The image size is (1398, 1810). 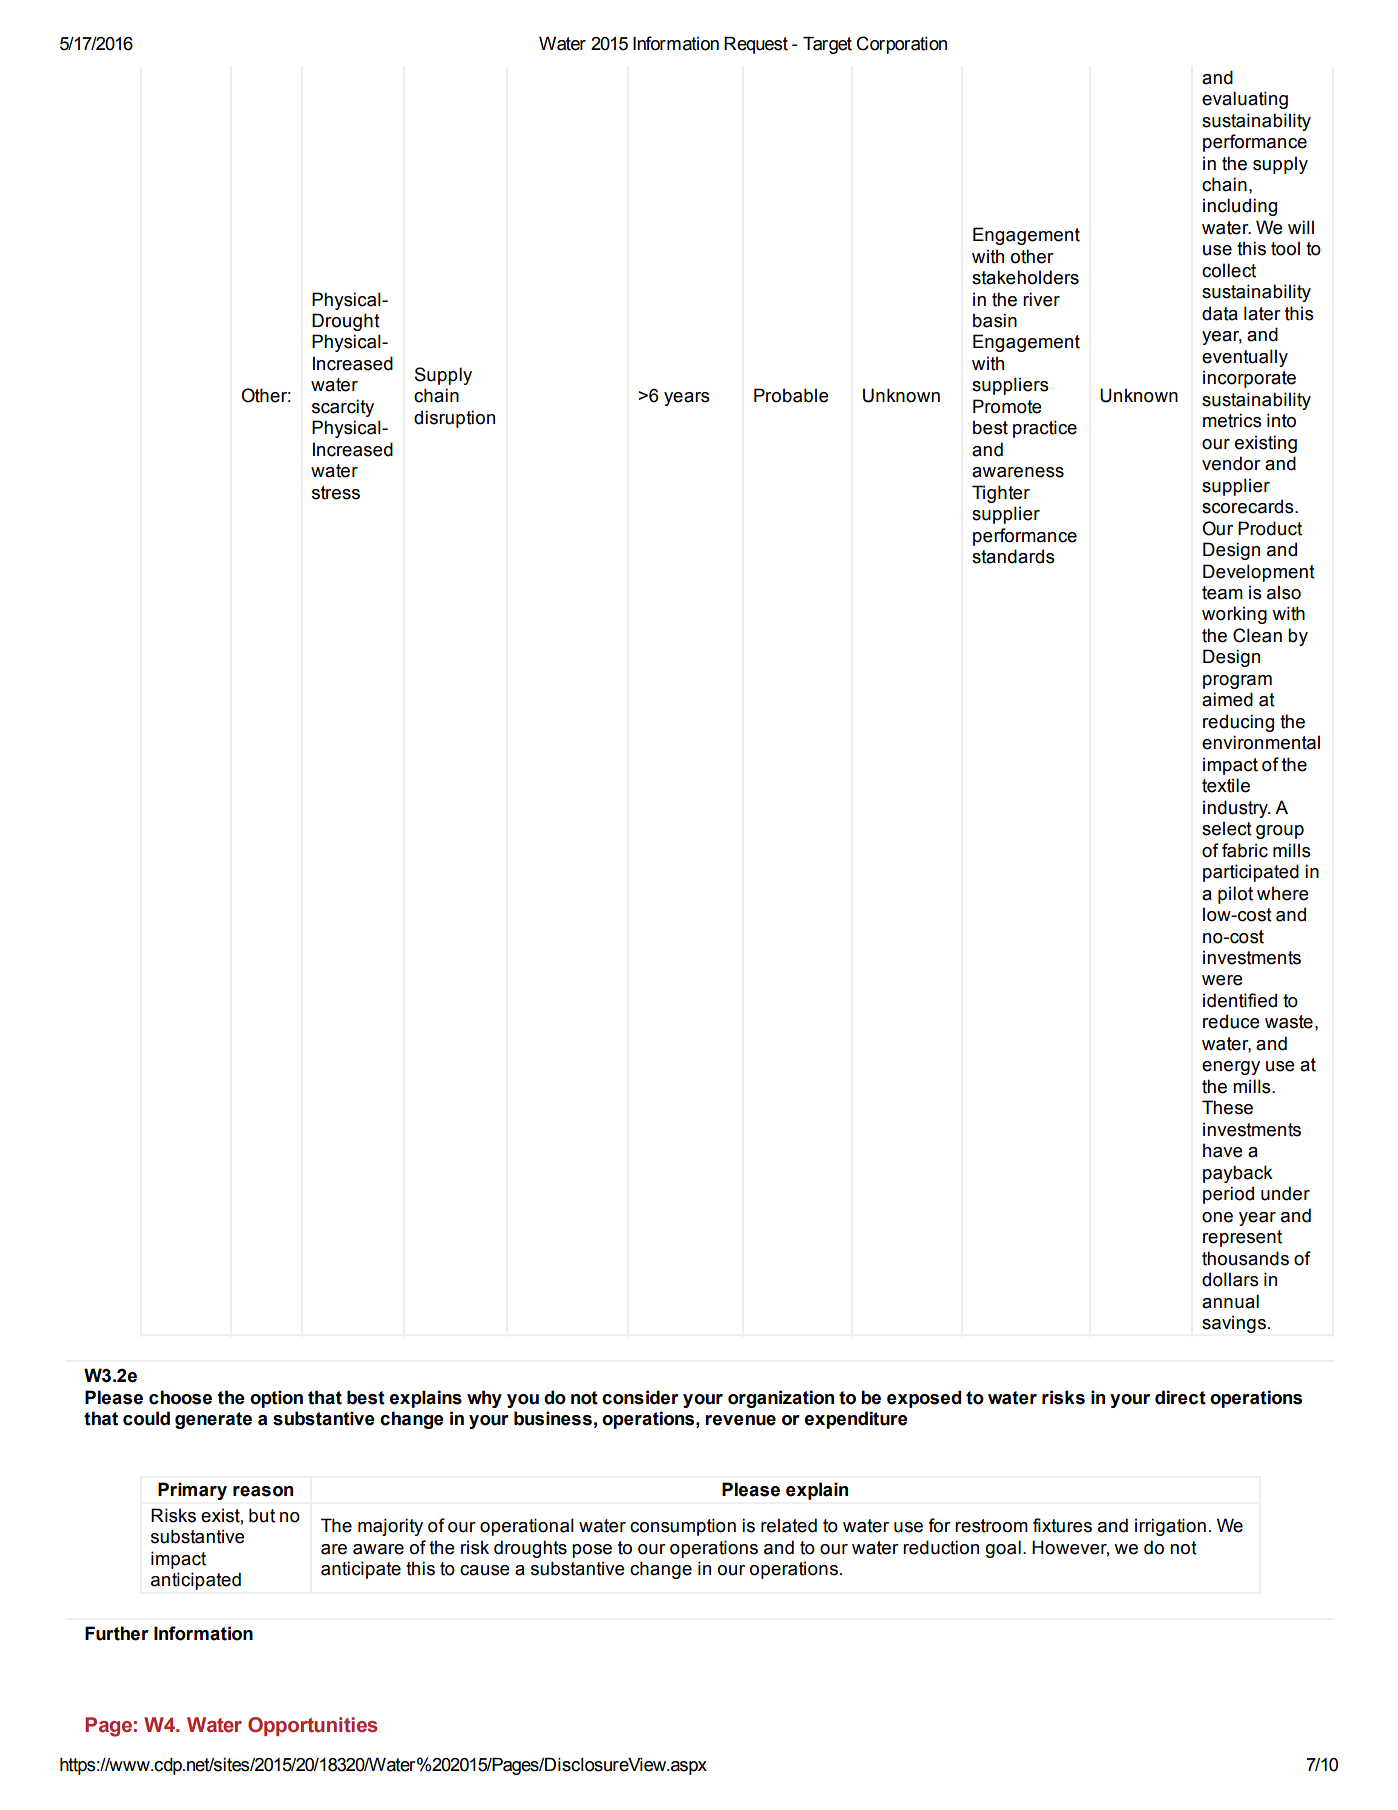 What do you see at coordinates (343, 408) in the page?
I see `scarcity` at bounding box center [343, 408].
